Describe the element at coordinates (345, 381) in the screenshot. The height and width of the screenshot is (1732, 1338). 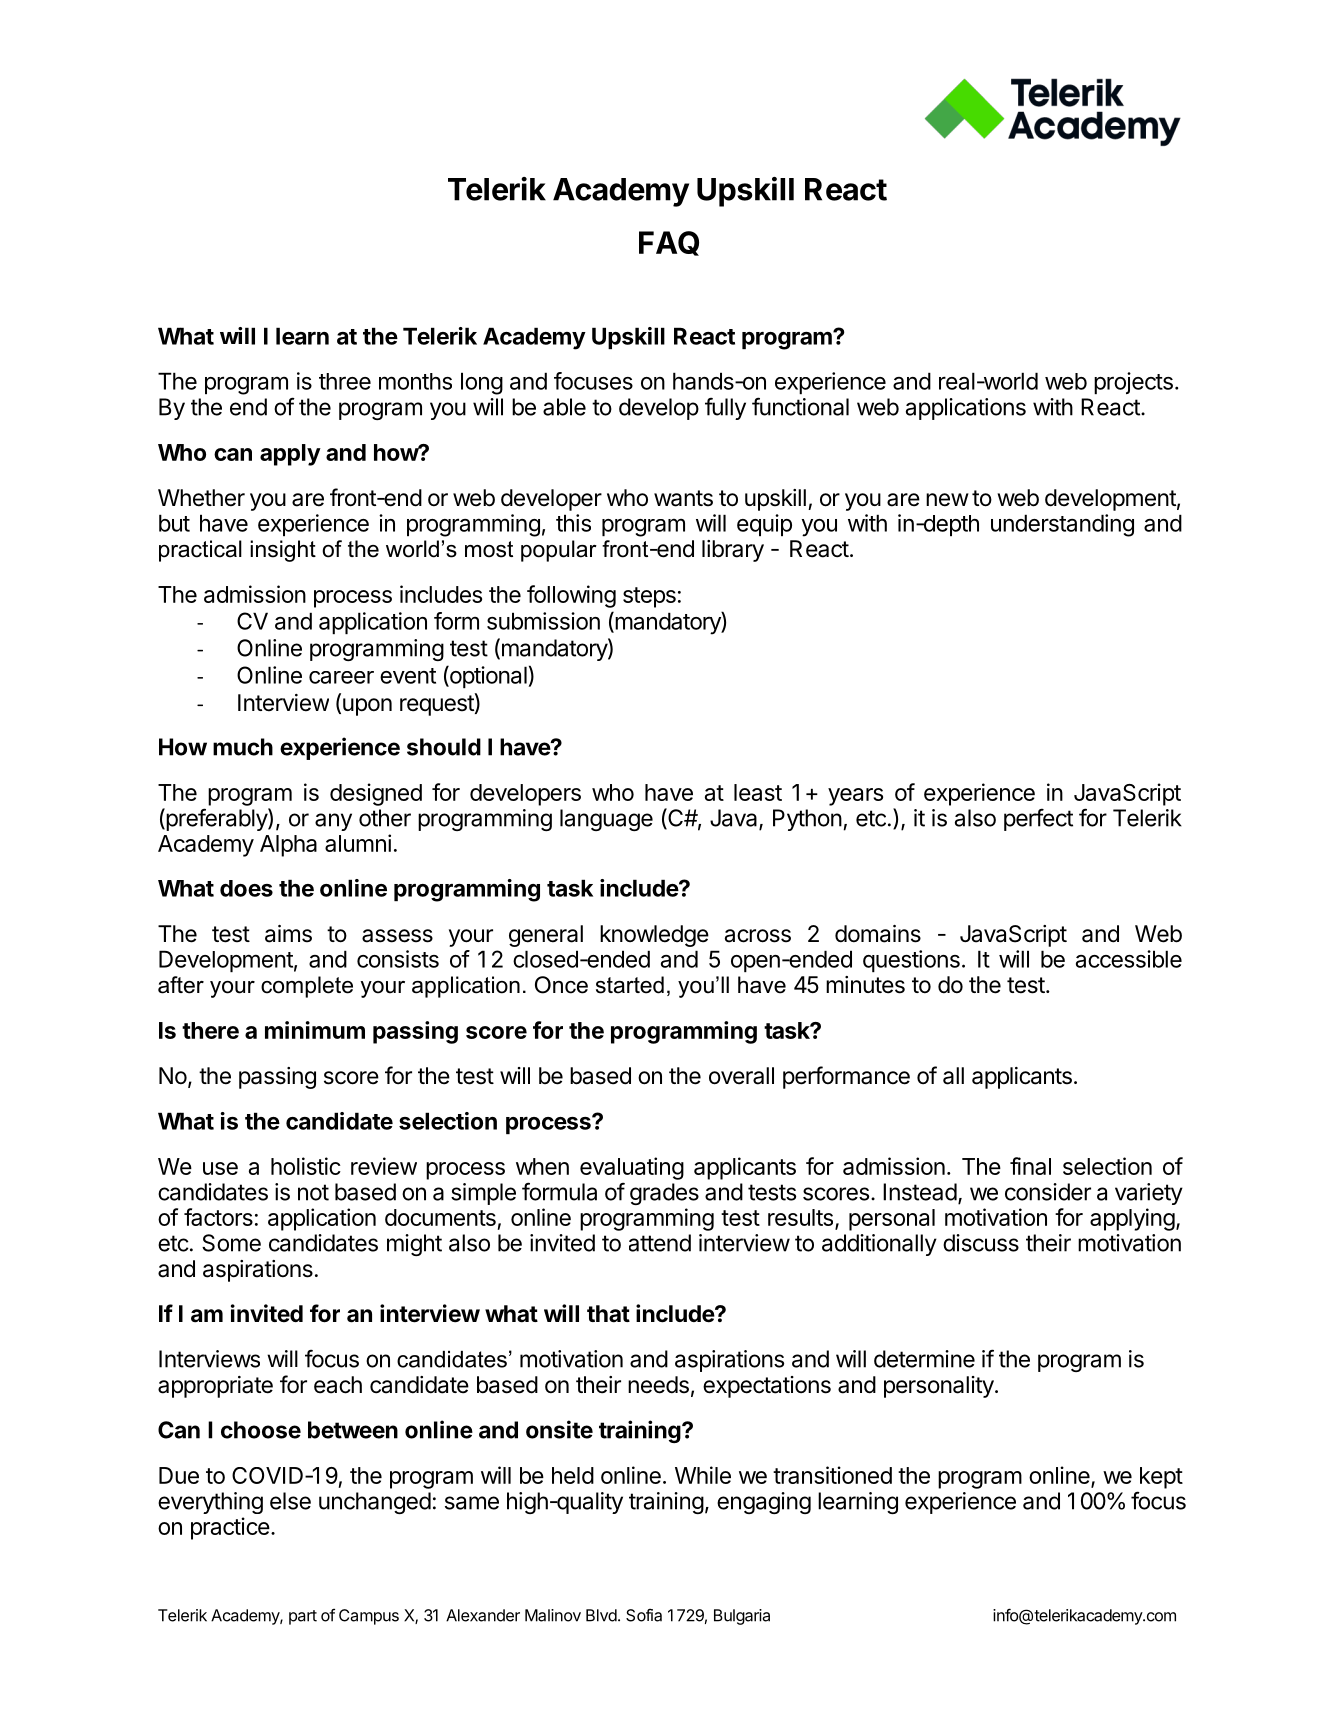
I see `three` at that location.
